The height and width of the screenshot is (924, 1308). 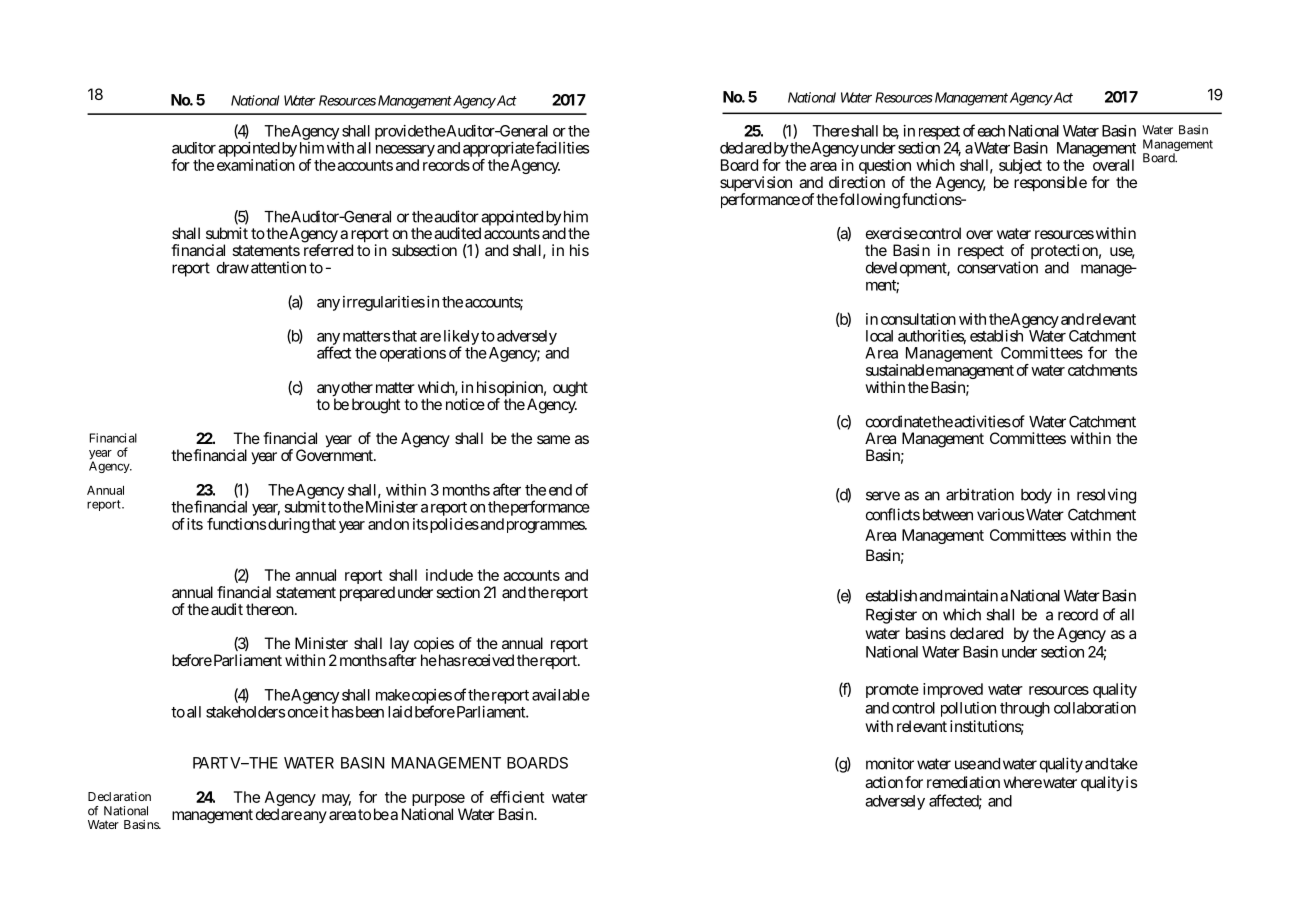 What do you see at coordinates (971, 595) in the screenshot?
I see `maintain` at bounding box center [971, 595].
